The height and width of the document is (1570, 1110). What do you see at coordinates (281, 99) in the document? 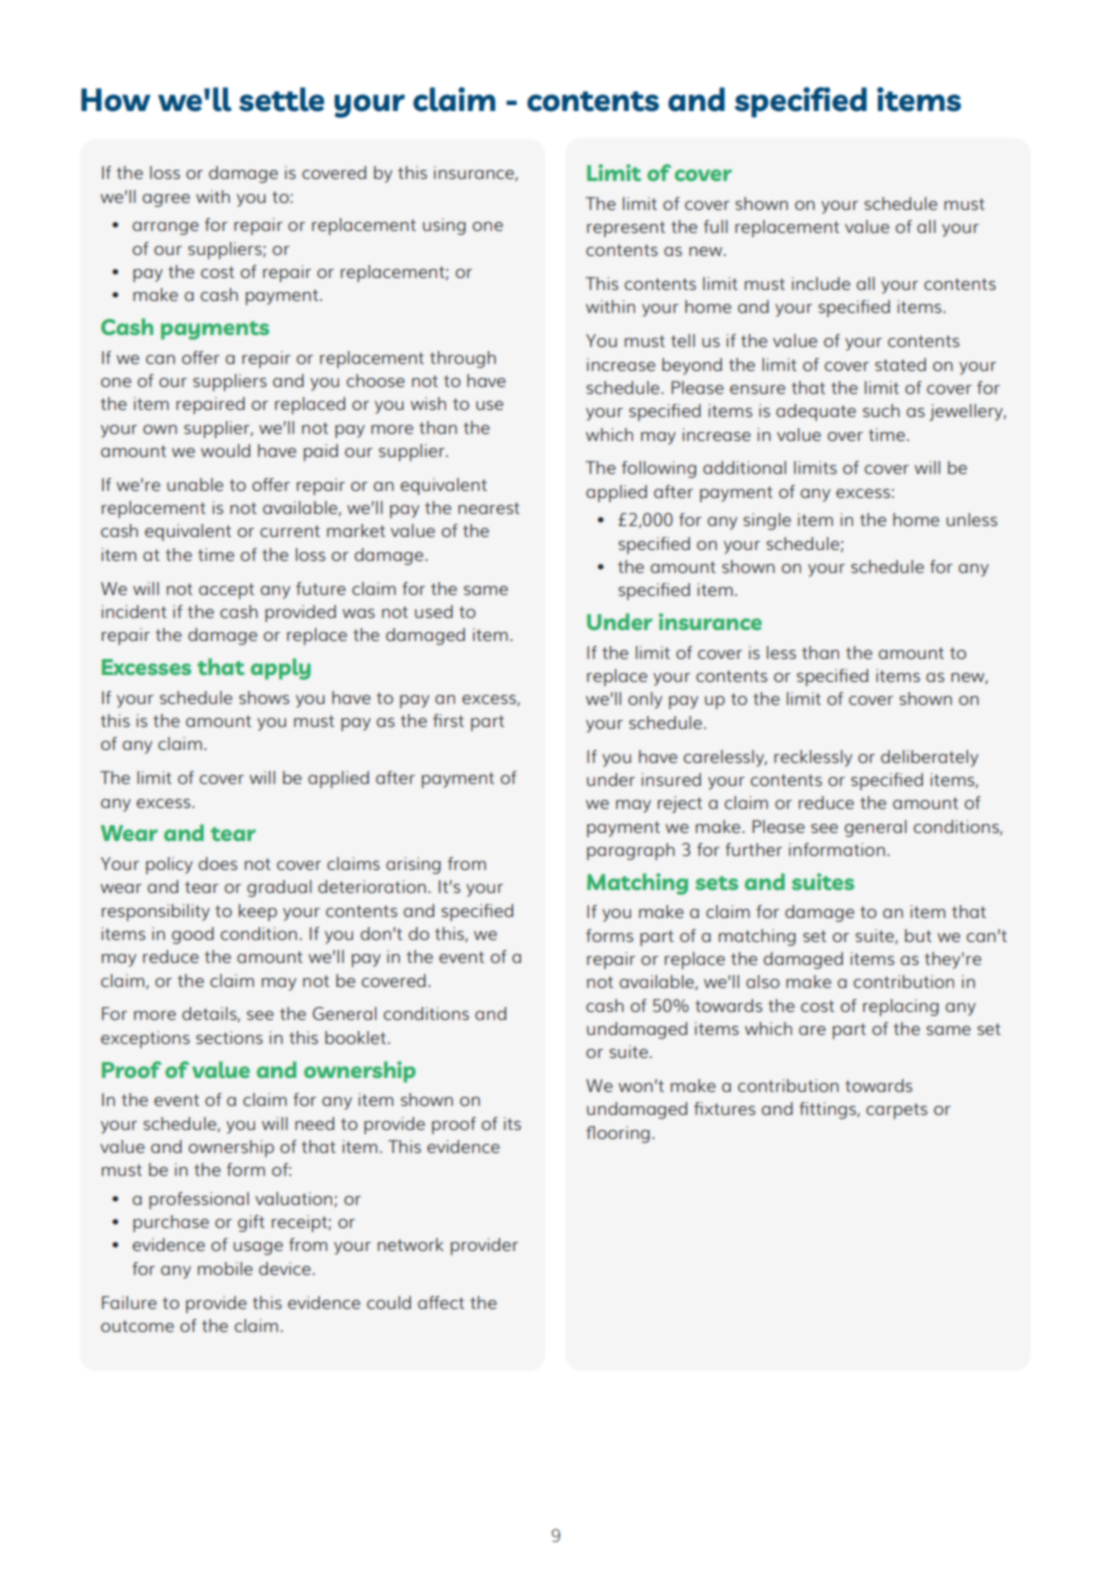
I see `settle` at bounding box center [281, 99].
